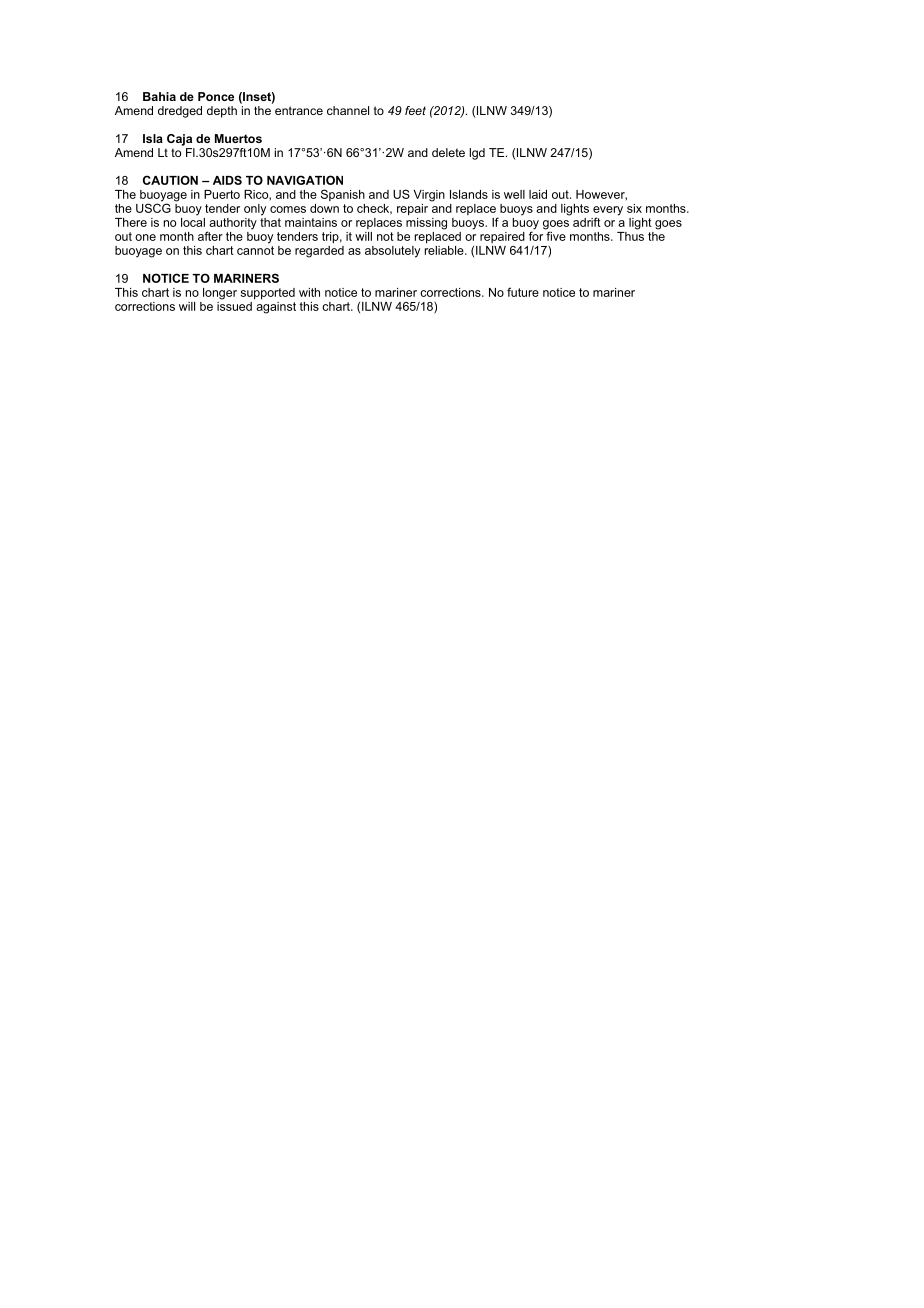 This page has width=924, height=1308. Describe the element at coordinates (415, 110) in the page. I see `feet` at that location.
